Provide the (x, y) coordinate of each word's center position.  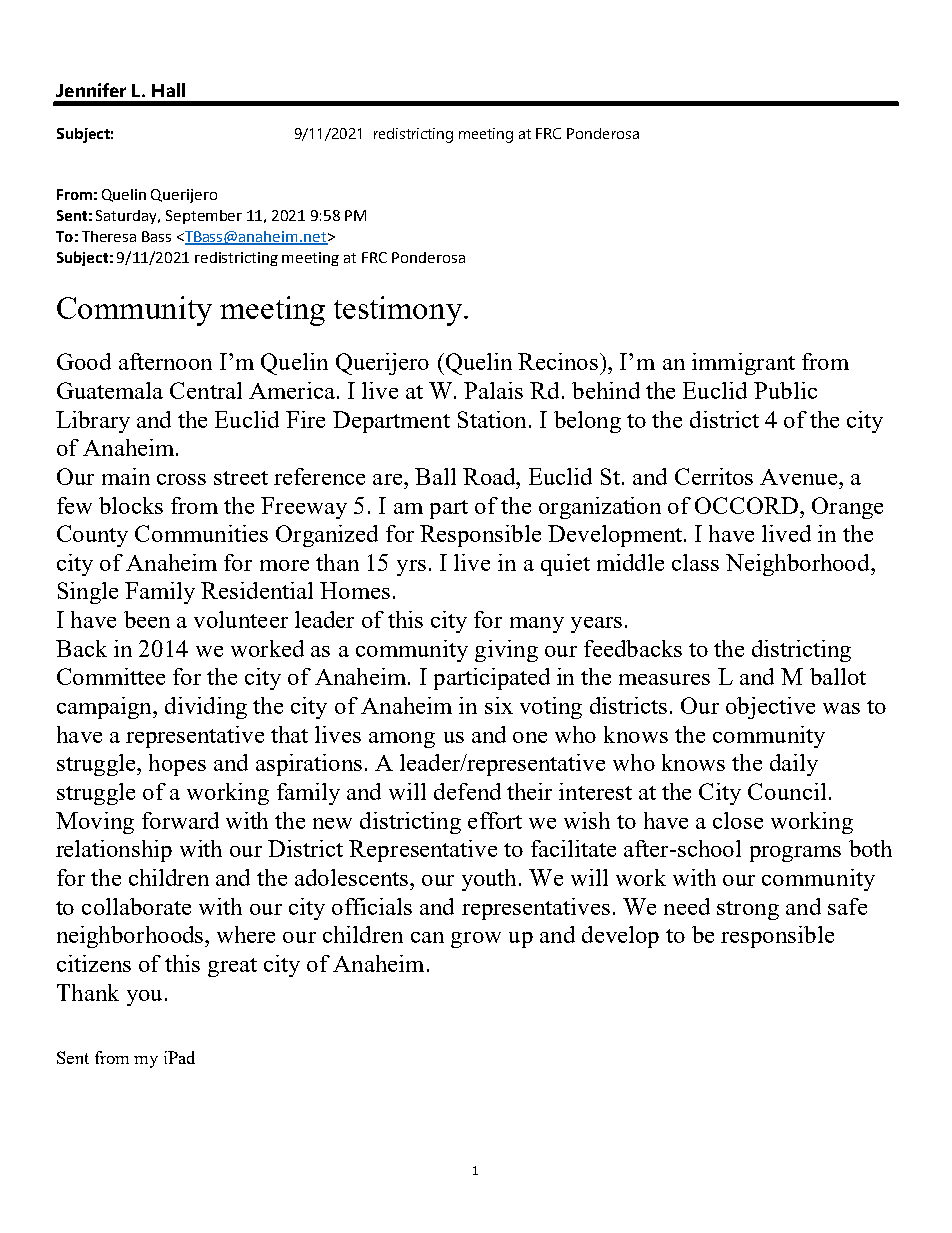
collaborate (136, 906)
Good (84, 361)
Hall (168, 90)
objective (770, 708)
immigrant (743, 364)
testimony (399, 311)
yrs (411, 568)
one (530, 737)
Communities (201, 533)
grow (476, 940)
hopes (177, 765)
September (204, 217)
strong (748, 910)
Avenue (800, 477)
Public (785, 390)
